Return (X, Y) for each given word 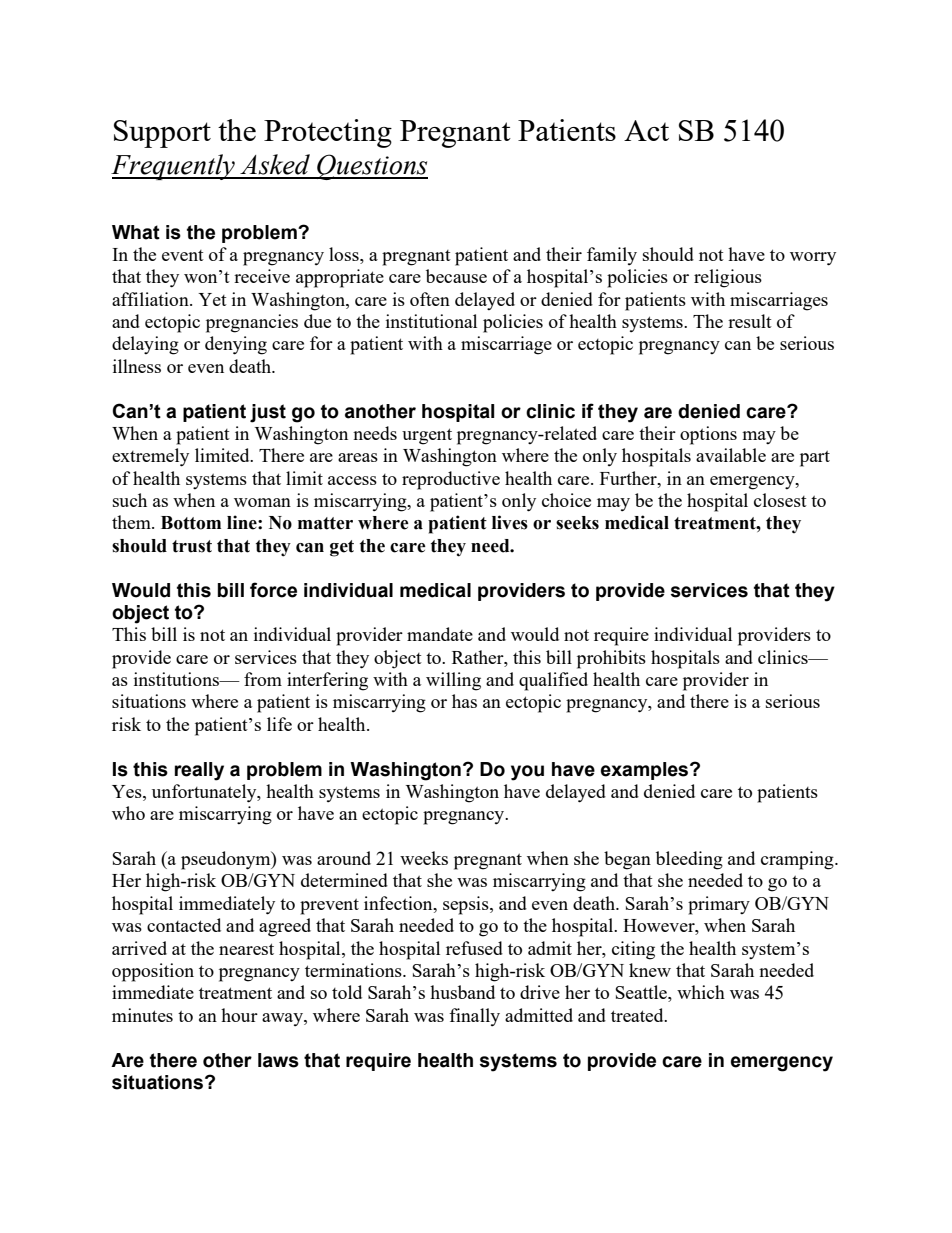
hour (239, 1015)
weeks (424, 858)
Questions (371, 167)
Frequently (174, 167)
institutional (431, 321)
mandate (440, 634)
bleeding (689, 860)
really (199, 771)
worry (813, 259)
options (708, 435)
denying (236, 345)
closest (780, 500)
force (273, 590)
